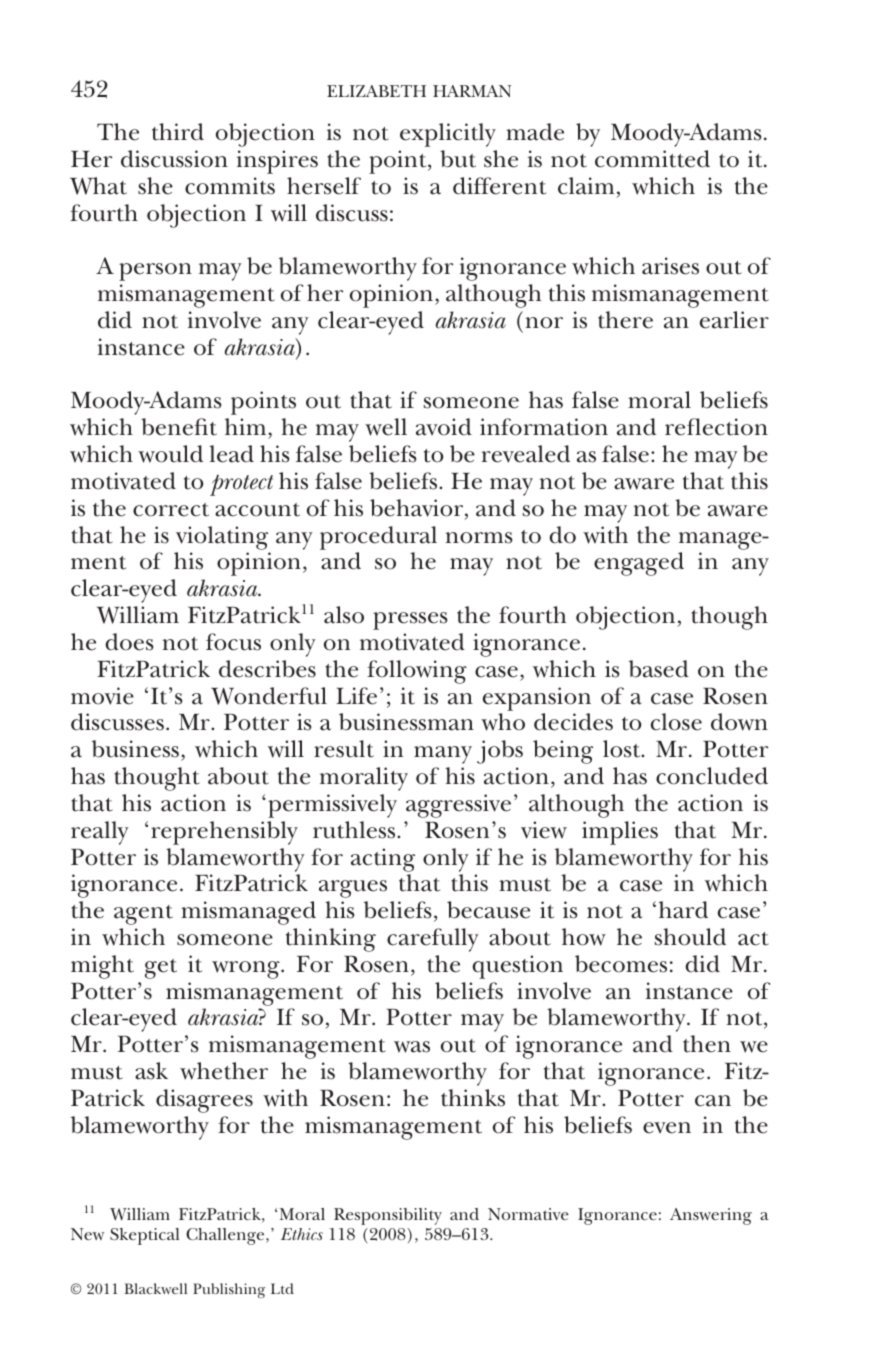  I want to click on explicitly, so click(448, 135).
